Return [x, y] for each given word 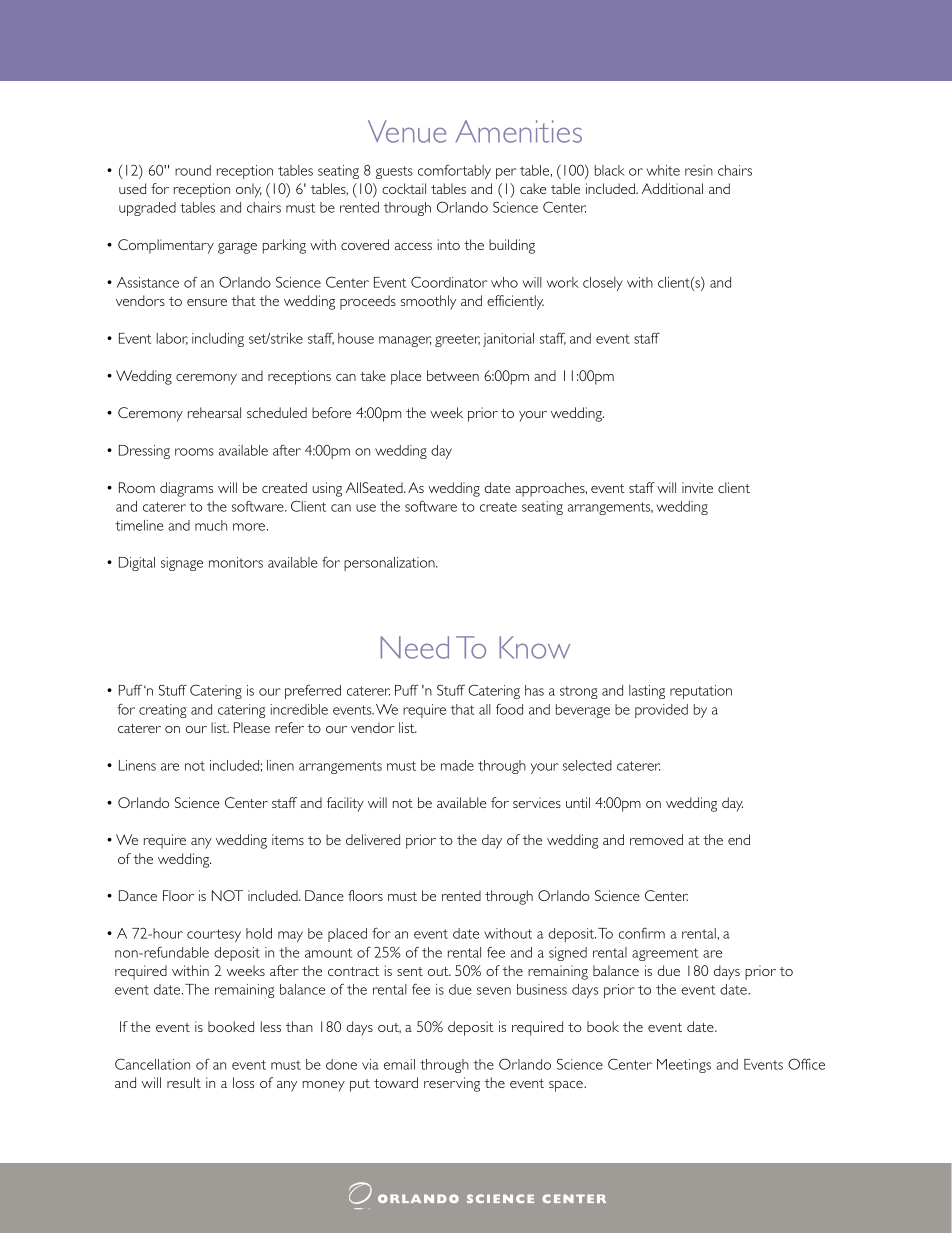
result [184, 1082]
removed [656, 839]
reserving [452, 1084]
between [453, 375]
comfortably [454, 172]
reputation [701, 692]
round [193, 170]
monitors [236, 562]
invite [697, 487]
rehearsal [214, 412]
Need [414, 647]
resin [699, 170]
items [288, 839]
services [537, 802]
